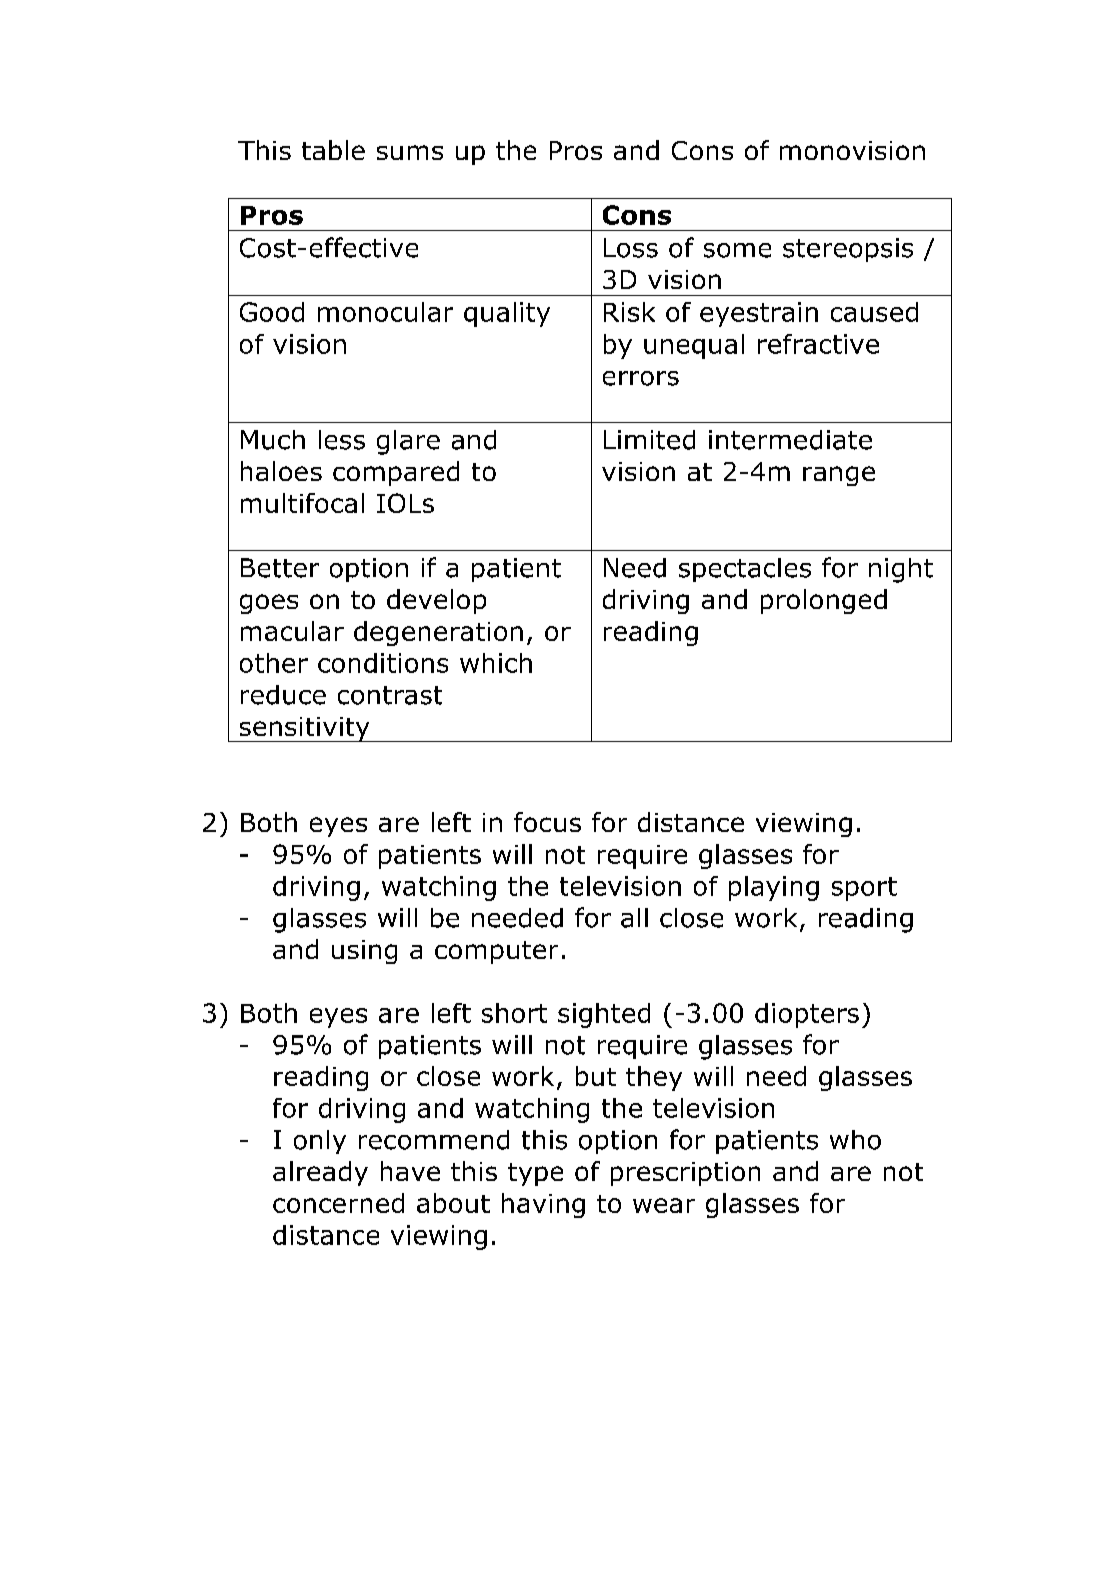 Image resolution: width=1110 pixels, height=1570 pixels. I want to click on sport, so click(864, 889).
